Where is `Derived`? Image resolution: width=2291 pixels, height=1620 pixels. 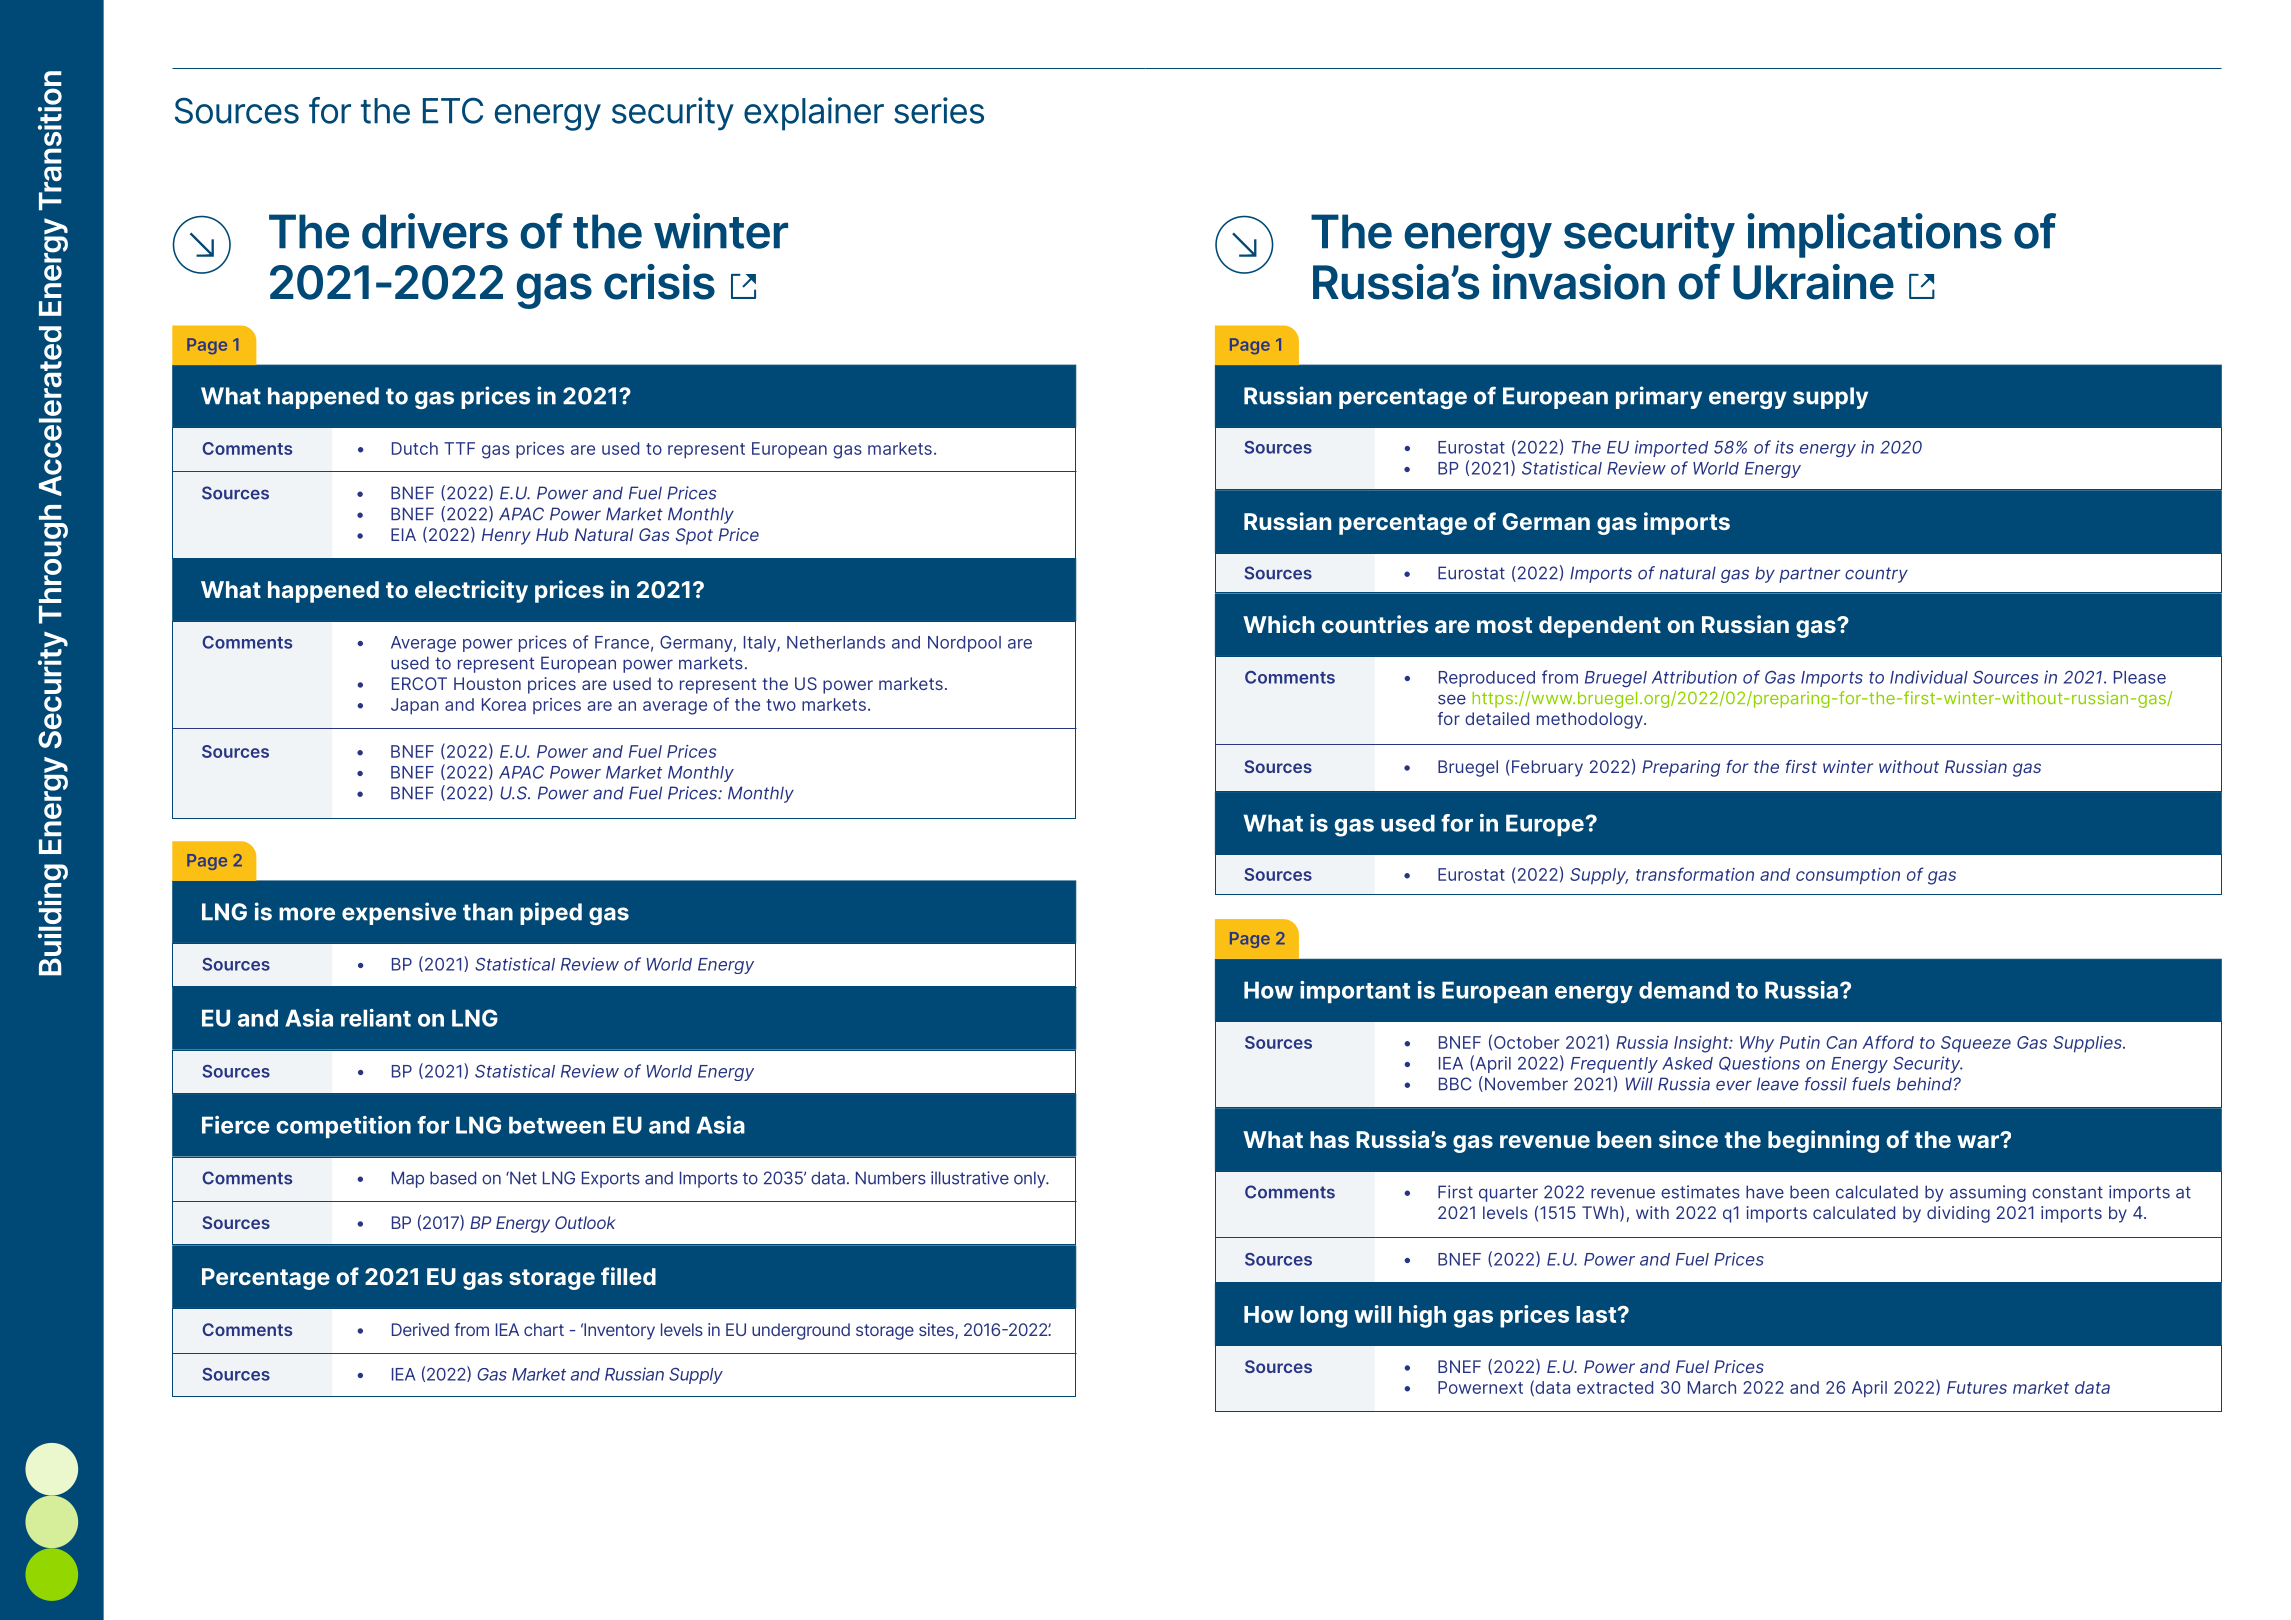 Derived is located at coordinates (420, 1329).
